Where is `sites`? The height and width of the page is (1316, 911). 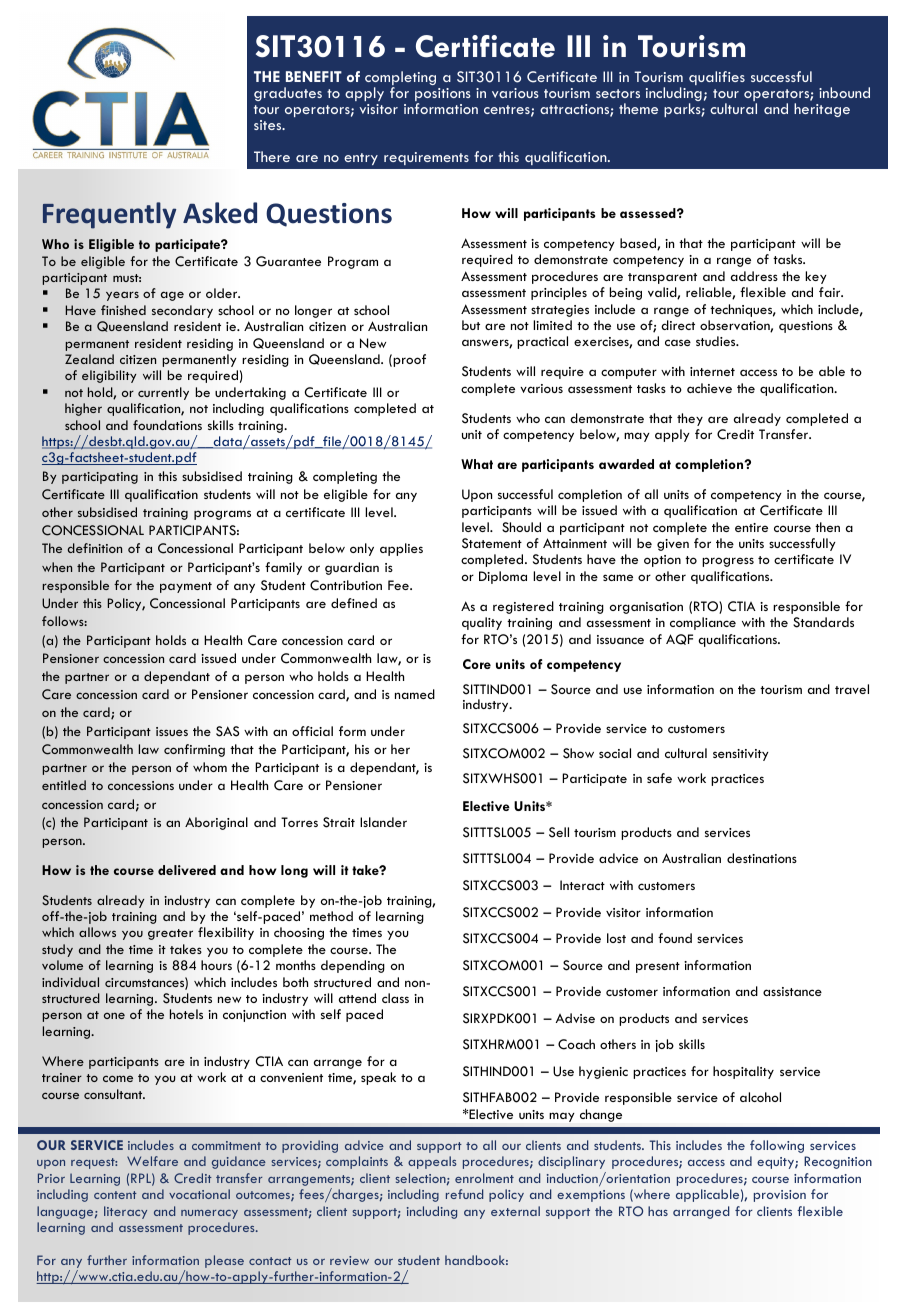 sites is located at coordinates (269, 125).
